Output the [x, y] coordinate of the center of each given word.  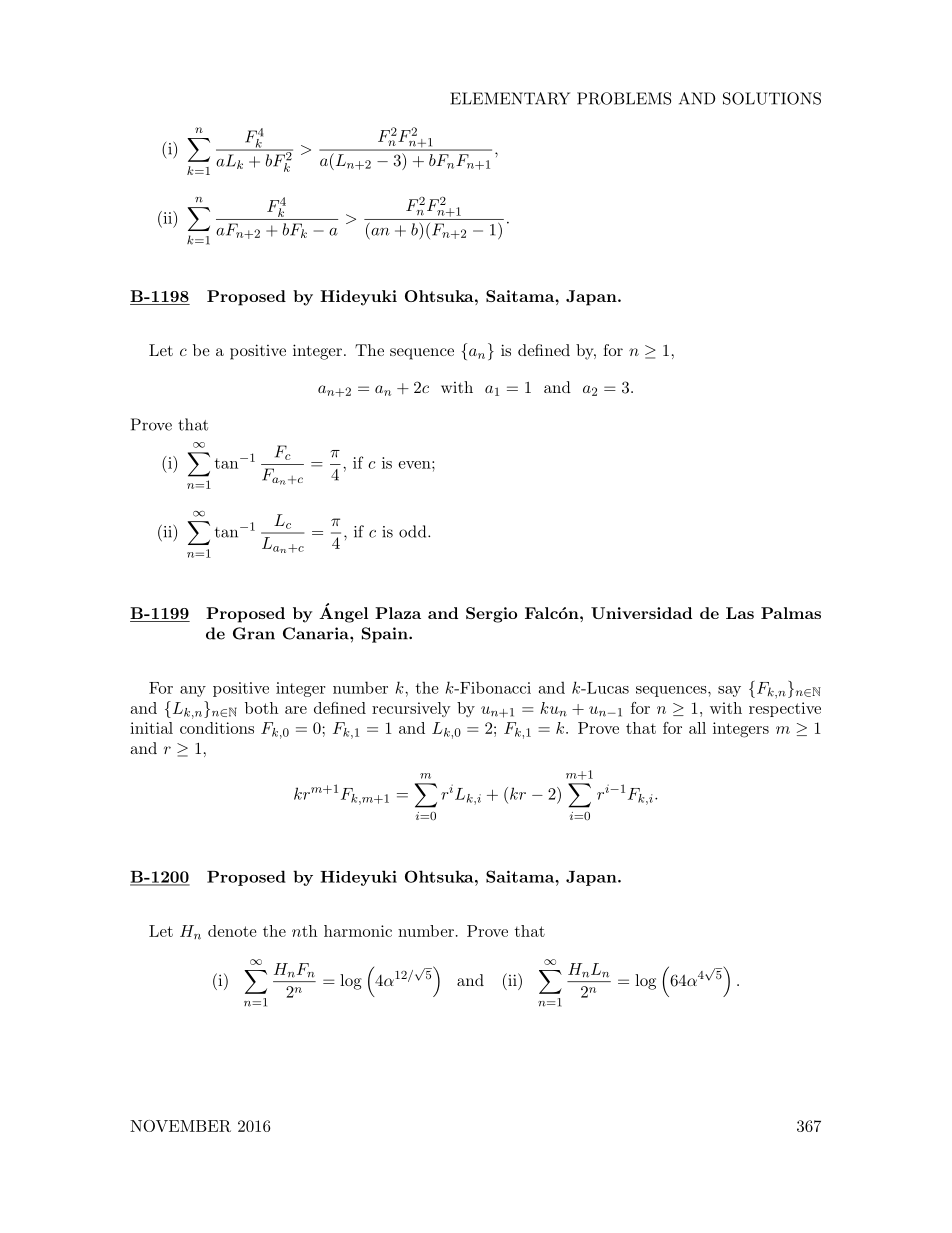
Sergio [491, 615]
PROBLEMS [624, 98]
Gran [254, 633]
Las [740, 613]
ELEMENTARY [510, 98]
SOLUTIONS [772, 98]
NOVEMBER [180, 1126]
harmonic [358, 931]
